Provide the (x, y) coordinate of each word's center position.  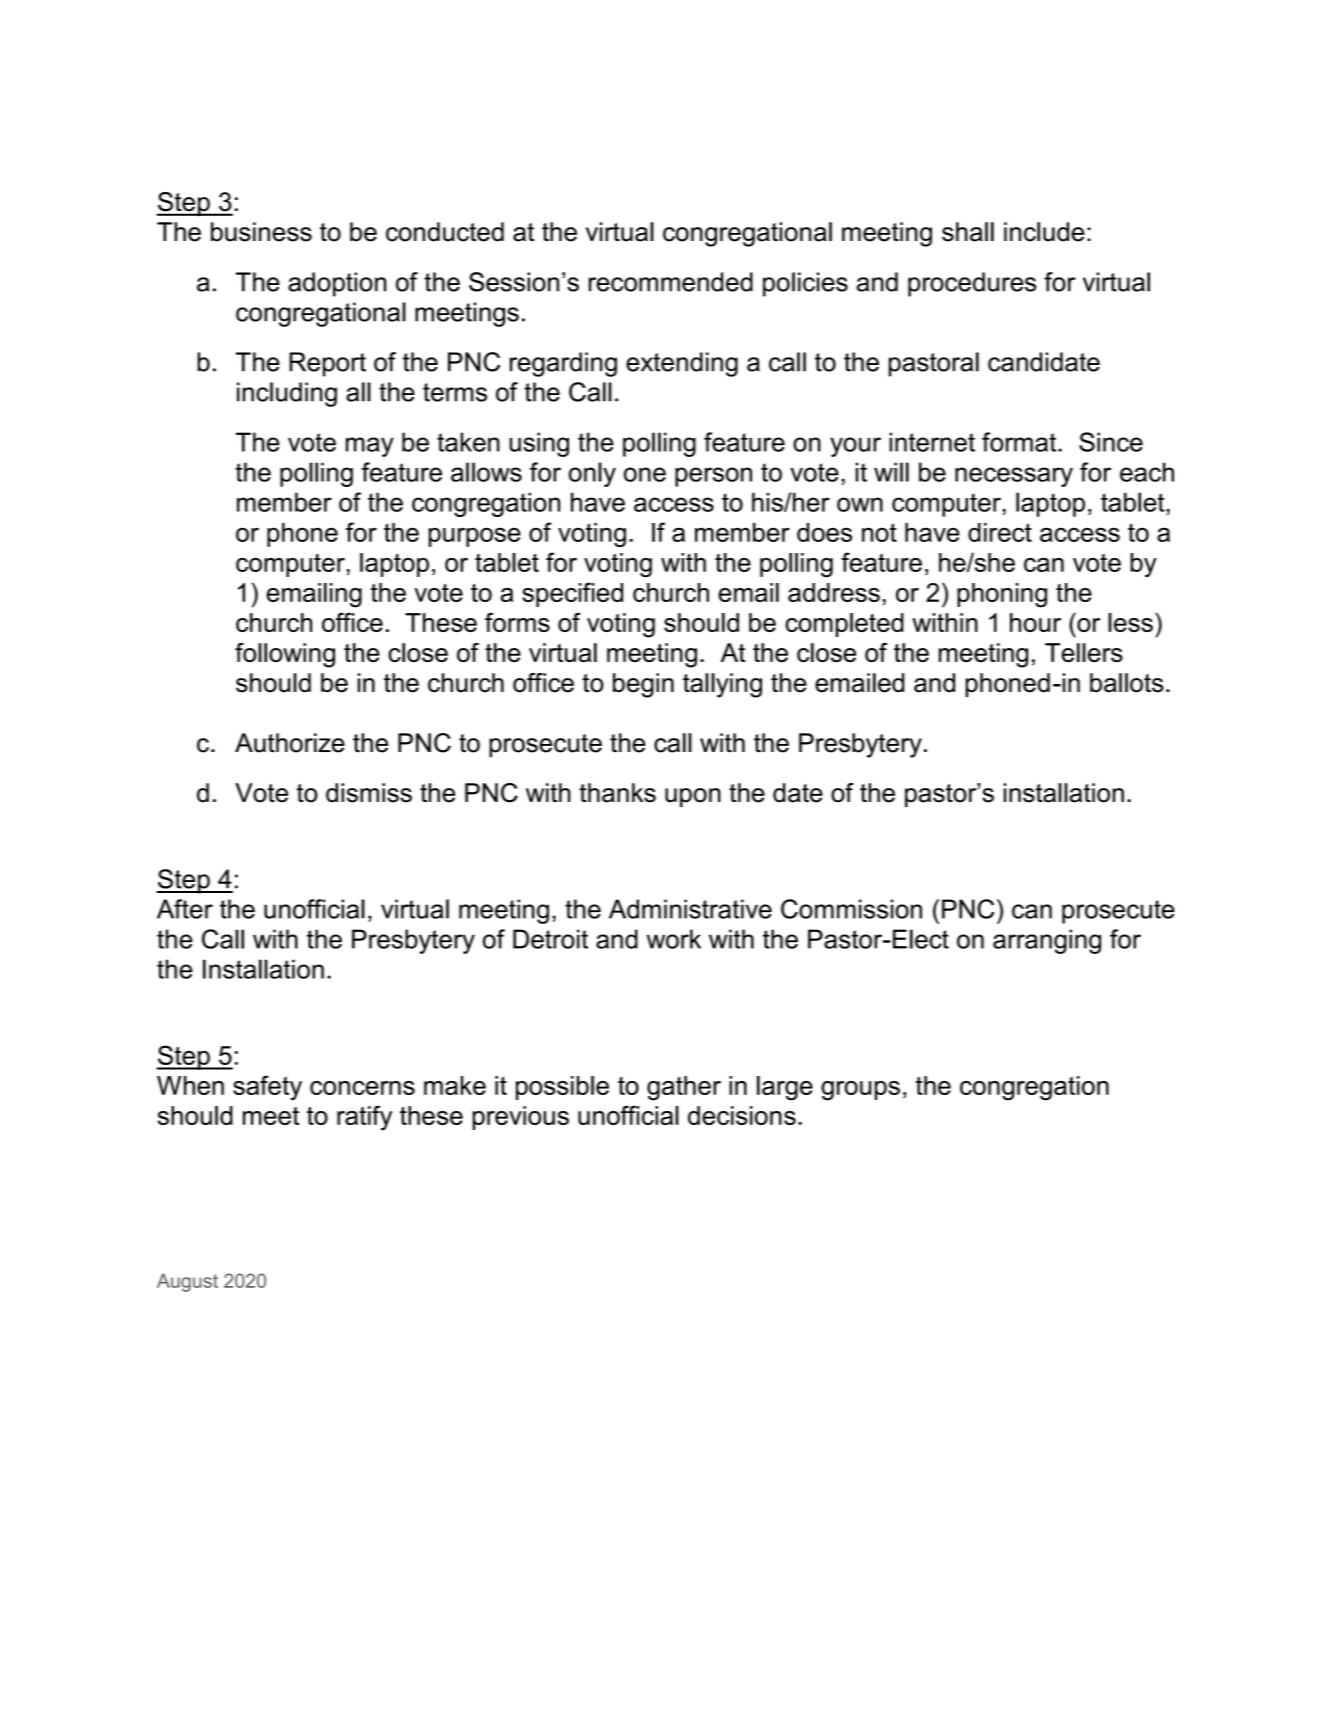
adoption (337, 284)
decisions (742, 1115)
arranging (1047, 941)
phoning (1002, 595)
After (185, 909)
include (1044, 232)
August (187, 1282)
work (674, 939)
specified (572, 594)
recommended (671, 282)
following (285, 655)
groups (860, 1091)
